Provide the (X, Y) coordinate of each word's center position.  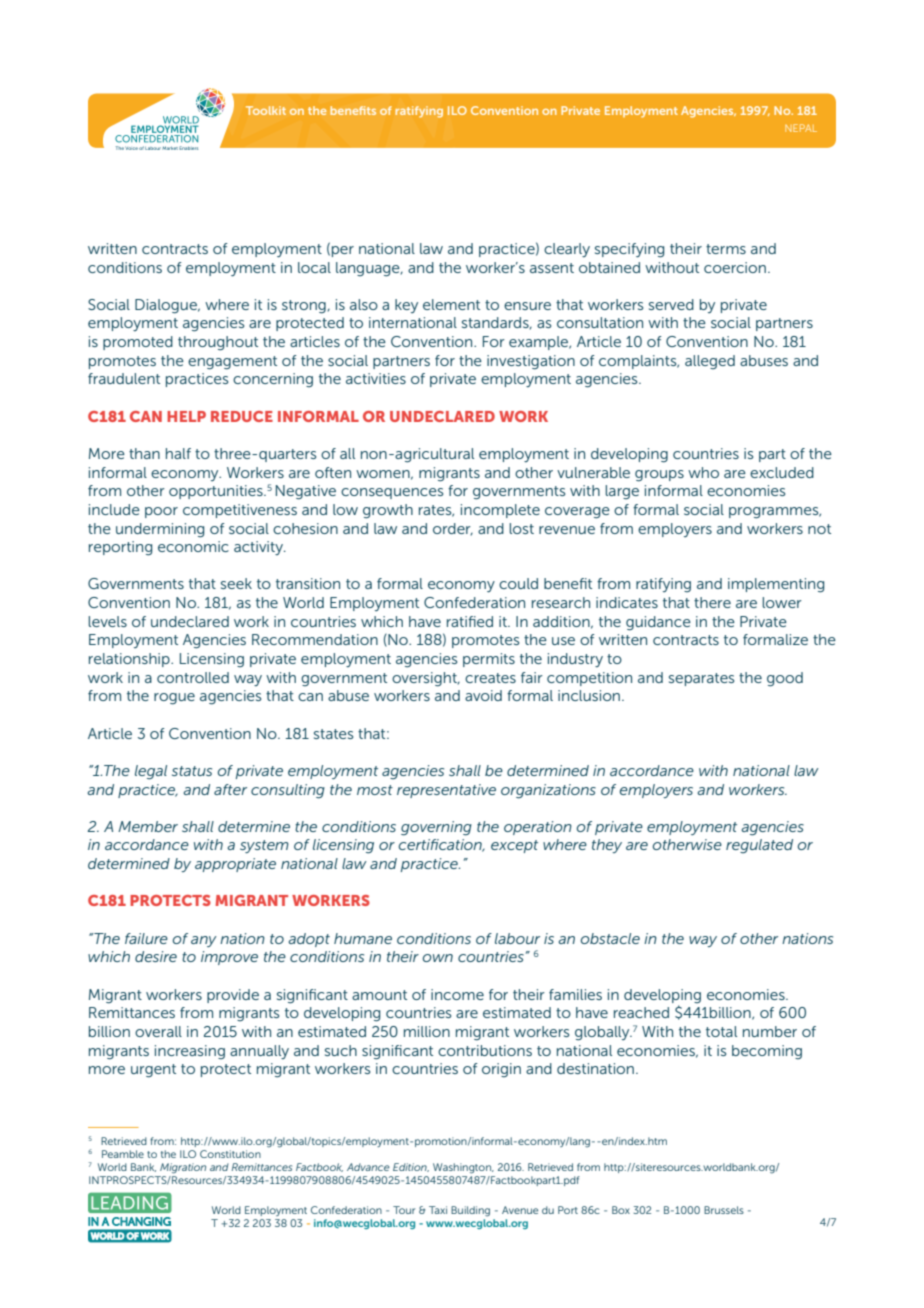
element (451, 304)
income (457, 994)
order (453, 529)
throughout (218, 343)
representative (446, 791)
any (204, 941)
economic (193, 546)
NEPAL (801, 128)
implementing (776, 585)
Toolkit (266, 110)
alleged (710, 362)
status (192, 771)
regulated (759, 846)
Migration (183, 1168)
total (721, 1031)
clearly (567, 250)
